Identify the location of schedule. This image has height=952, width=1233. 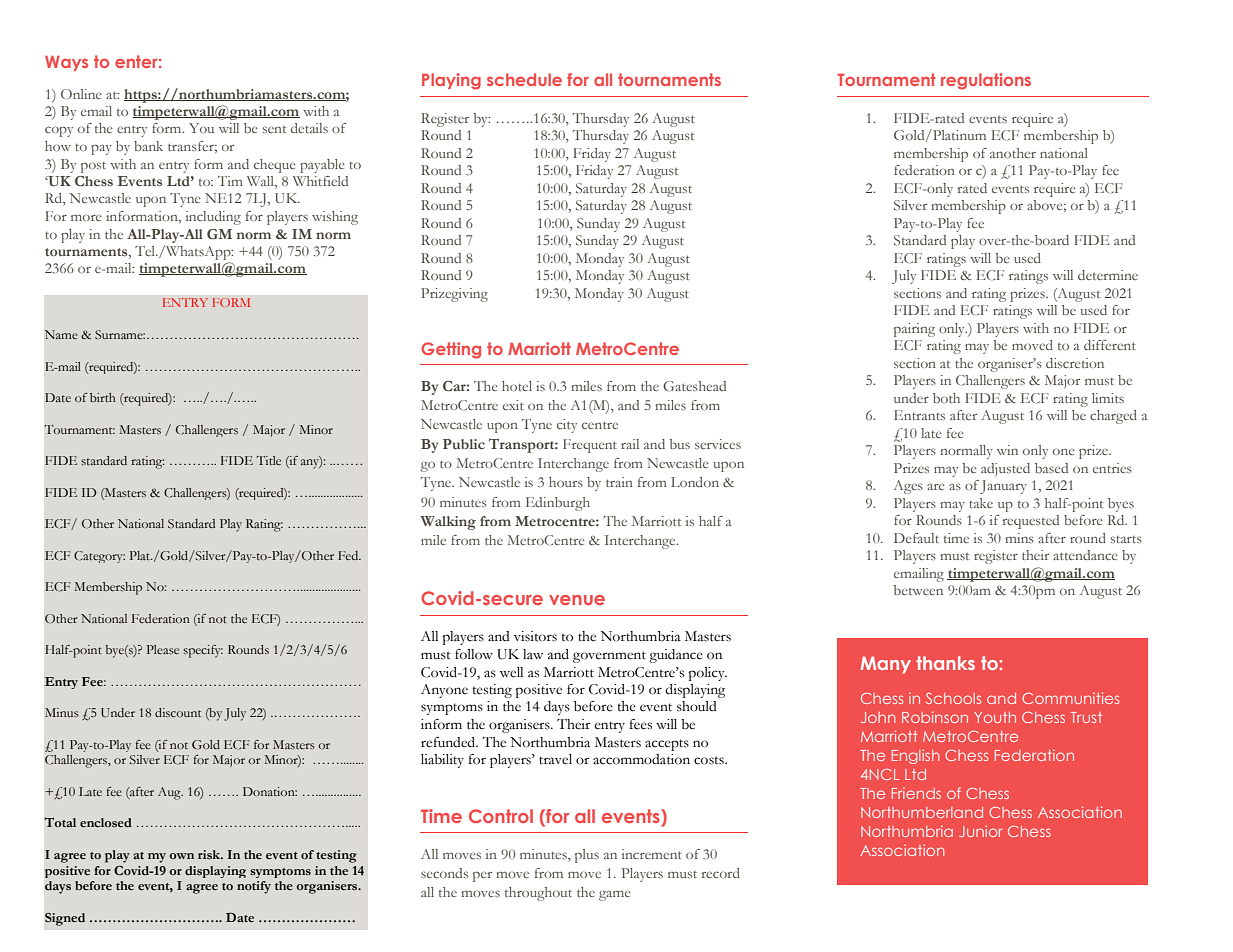
(524, 79).
